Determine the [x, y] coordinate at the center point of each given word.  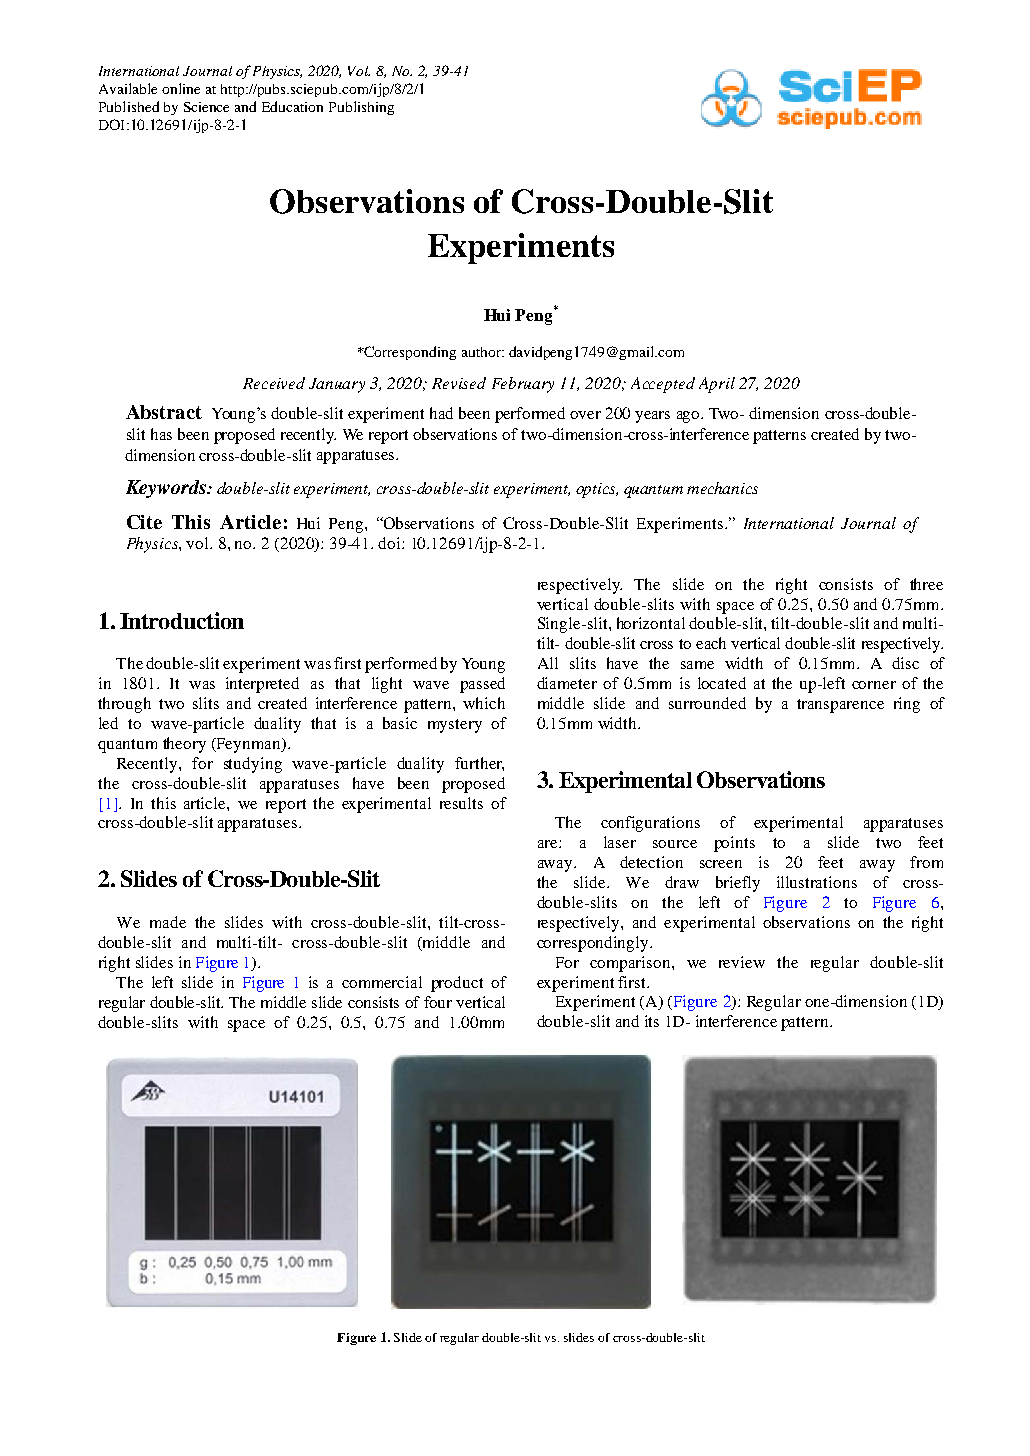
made [168, 922]
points [734, 844]
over [585, 415]
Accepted [663, 385]
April [717, 385]
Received [274, 383]
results [461, 803]
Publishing [361, 108]
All [548, 663]
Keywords [167, 489]
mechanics [722, 488]
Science [206, 107]
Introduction [182, 620]
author [482, 352]
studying [253, 765]
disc [905, 663]
